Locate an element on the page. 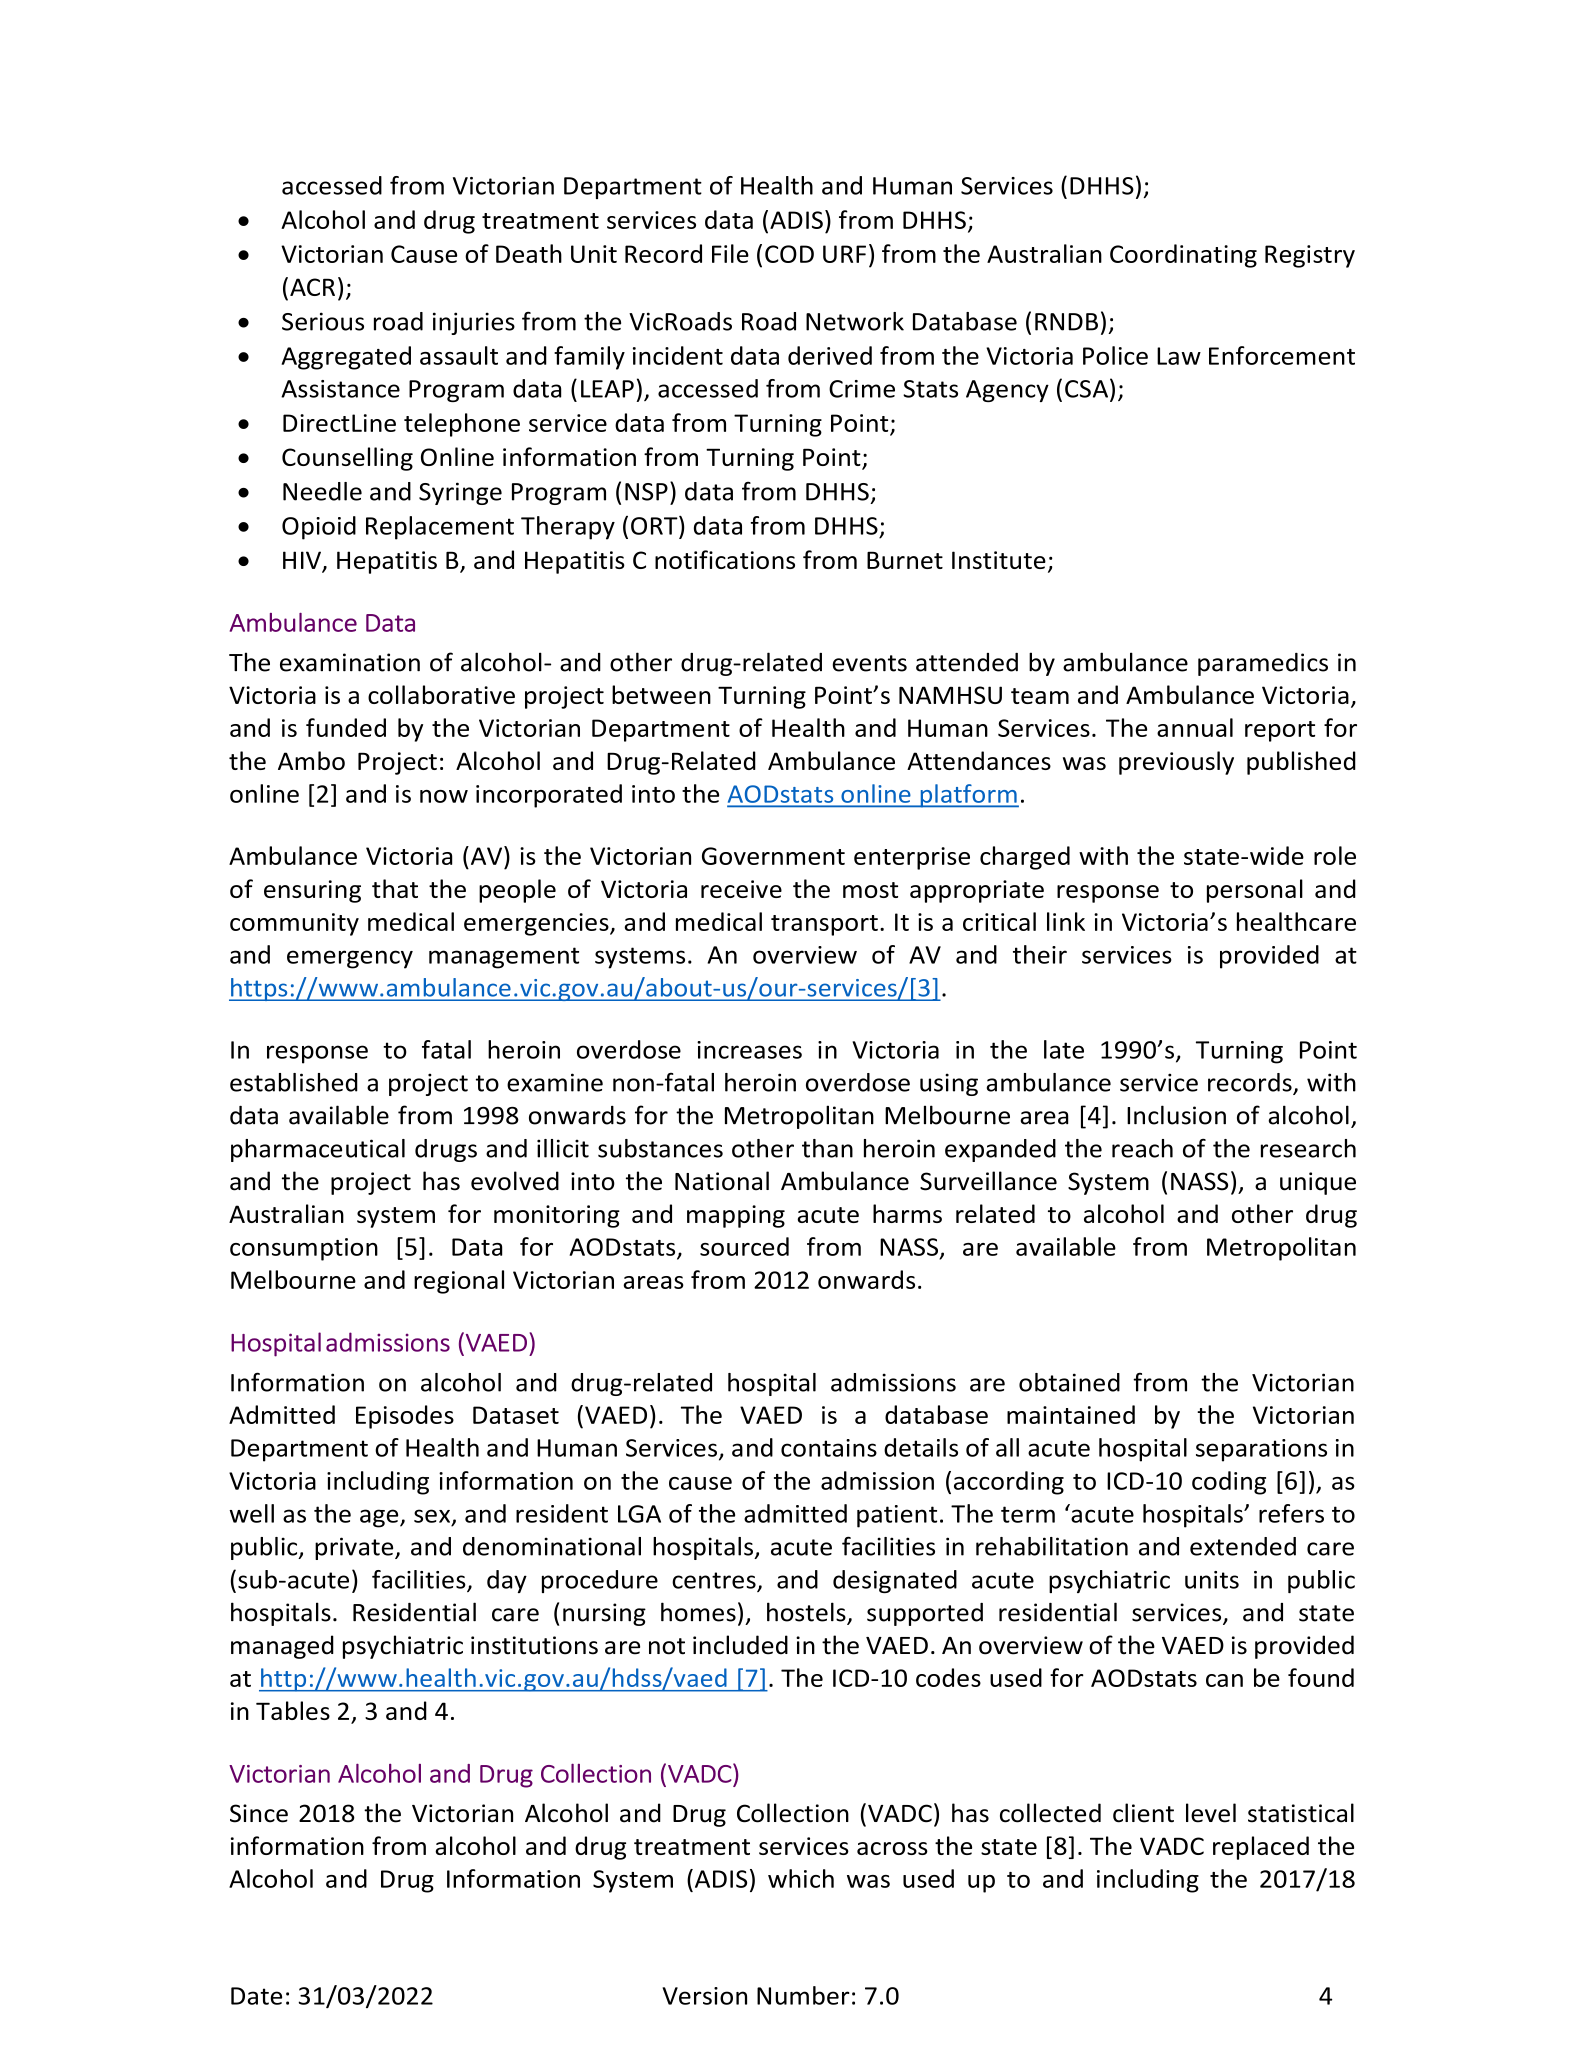 The width and height of the image is (1593, 2062). Coordinating is located at coordinates (1183, 256).
